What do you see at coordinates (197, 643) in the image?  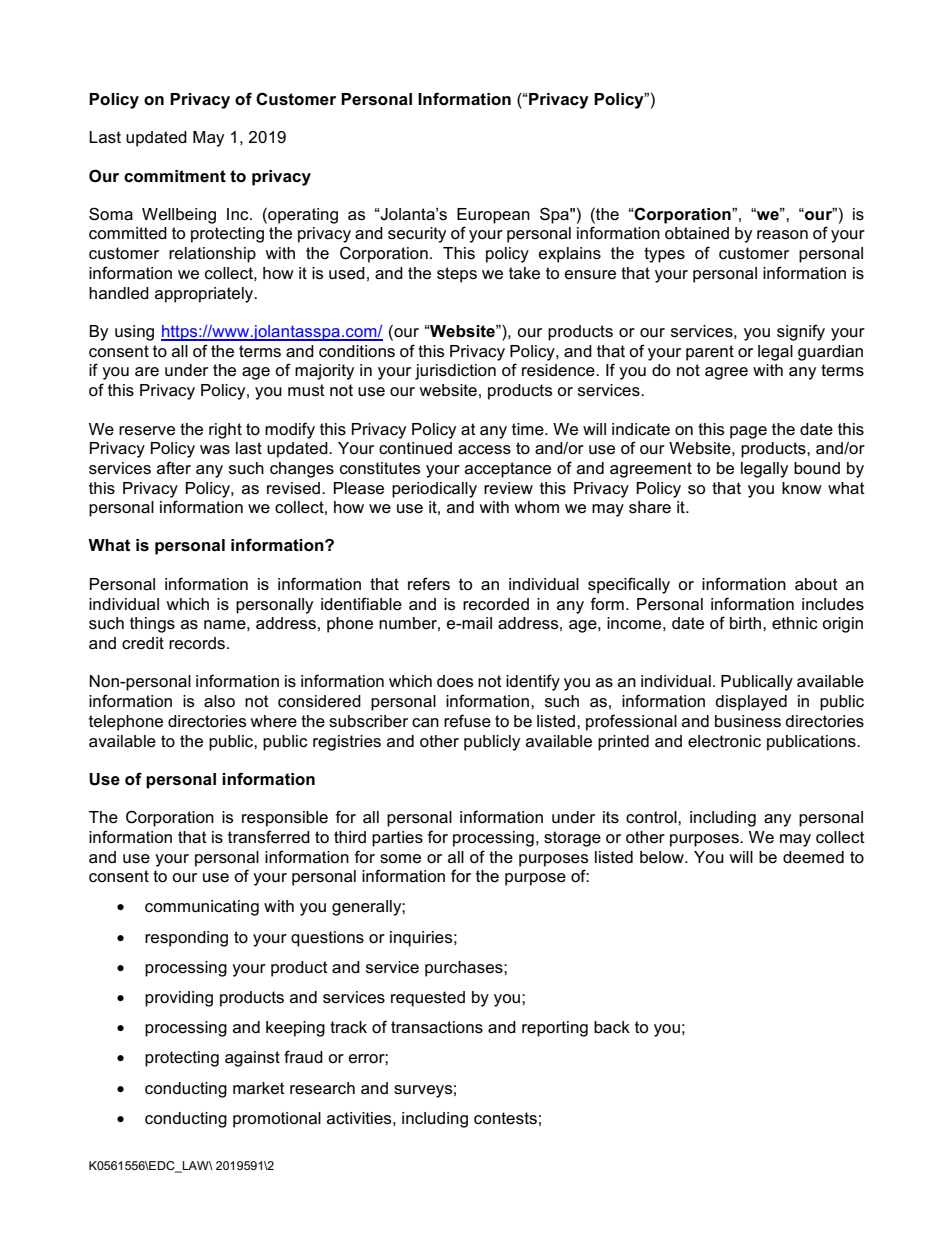 I see `records` at bounding box center [197, 643].
